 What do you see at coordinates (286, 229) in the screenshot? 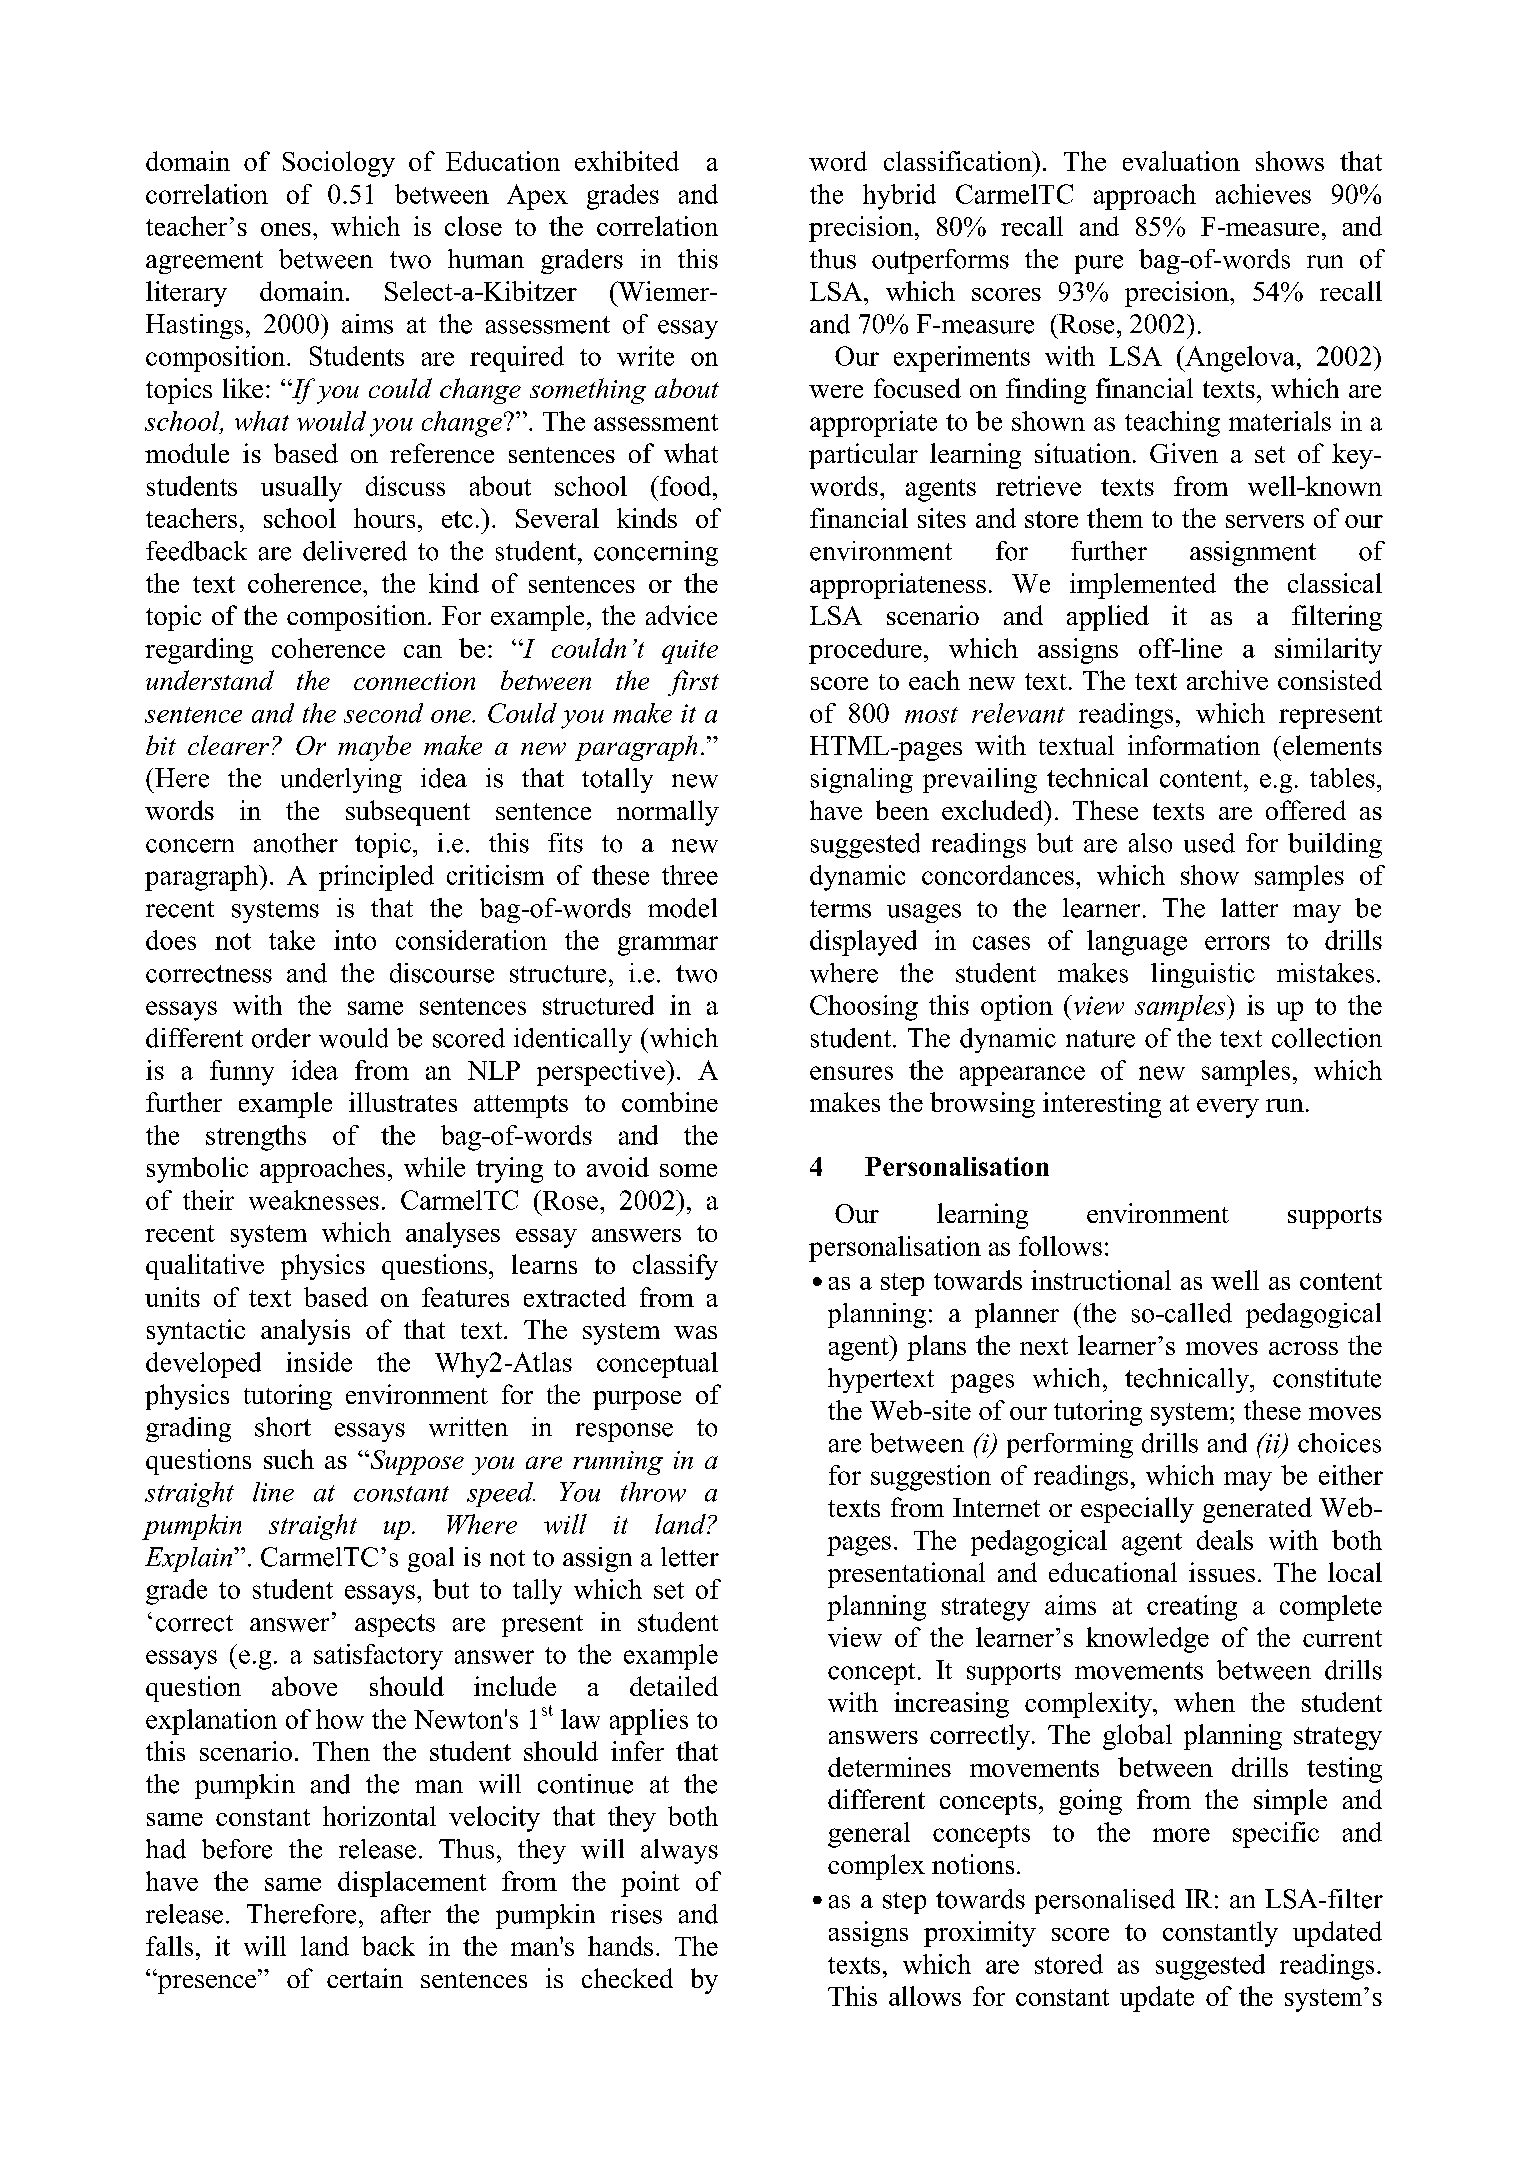
I see `ones` at bounding box center [286, 229].
